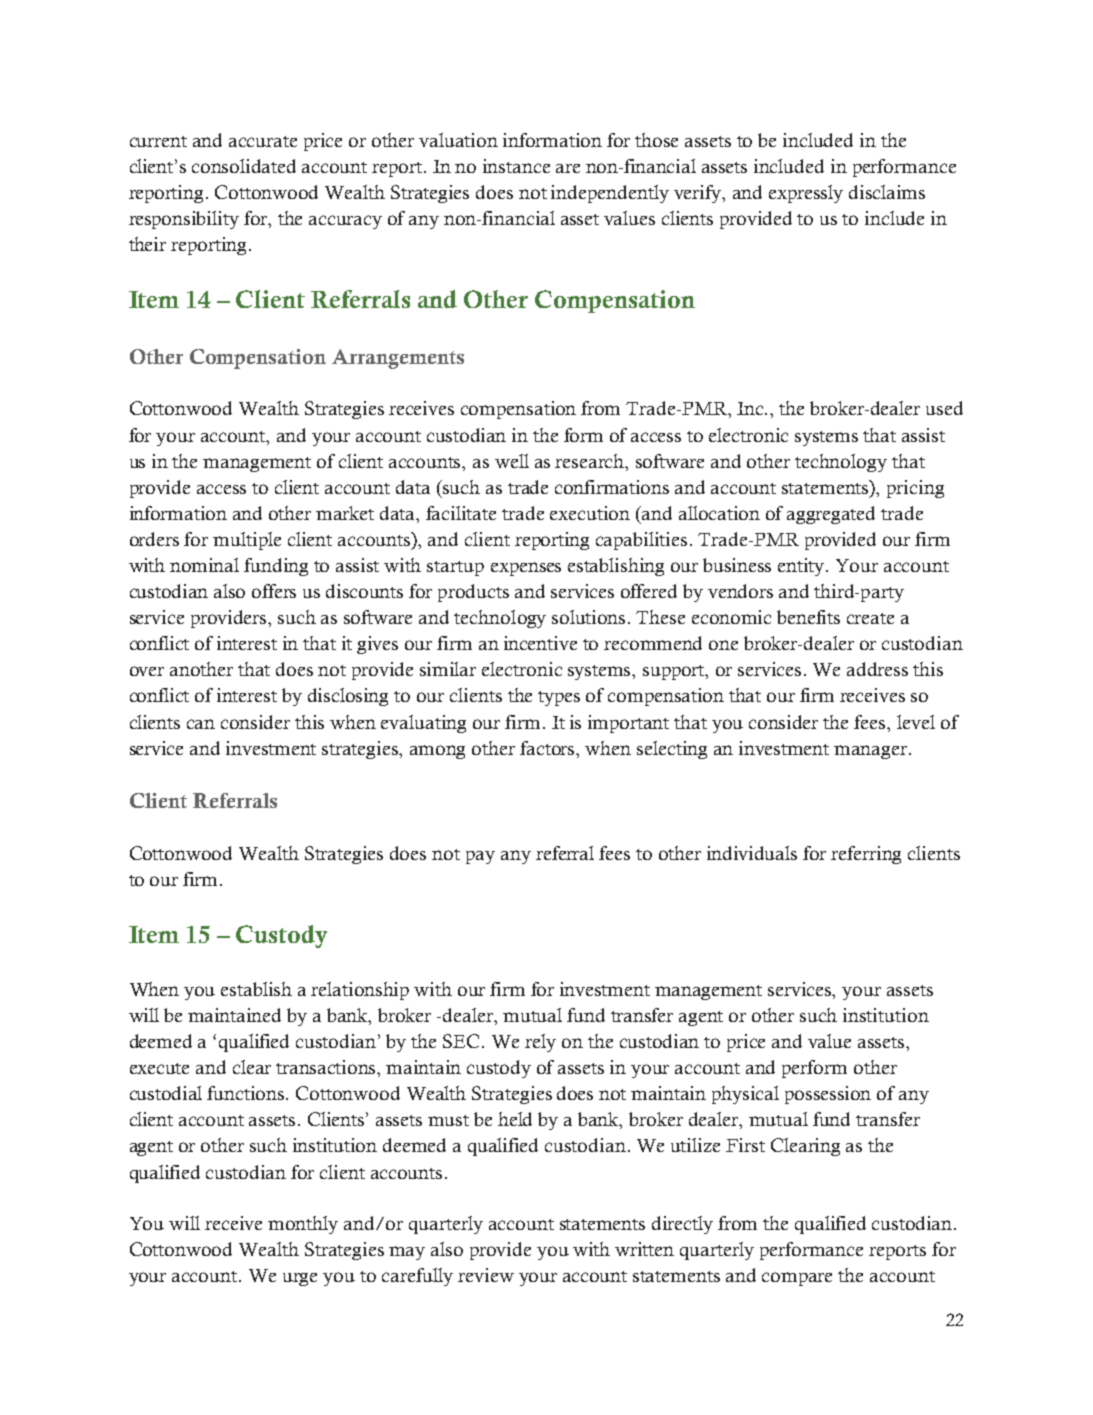 Image resolution: width=1093 pixels, height=1415 pixels. Describe the element at coordinates (247, 541) in the screenshot. I see `multiple` at that location.
